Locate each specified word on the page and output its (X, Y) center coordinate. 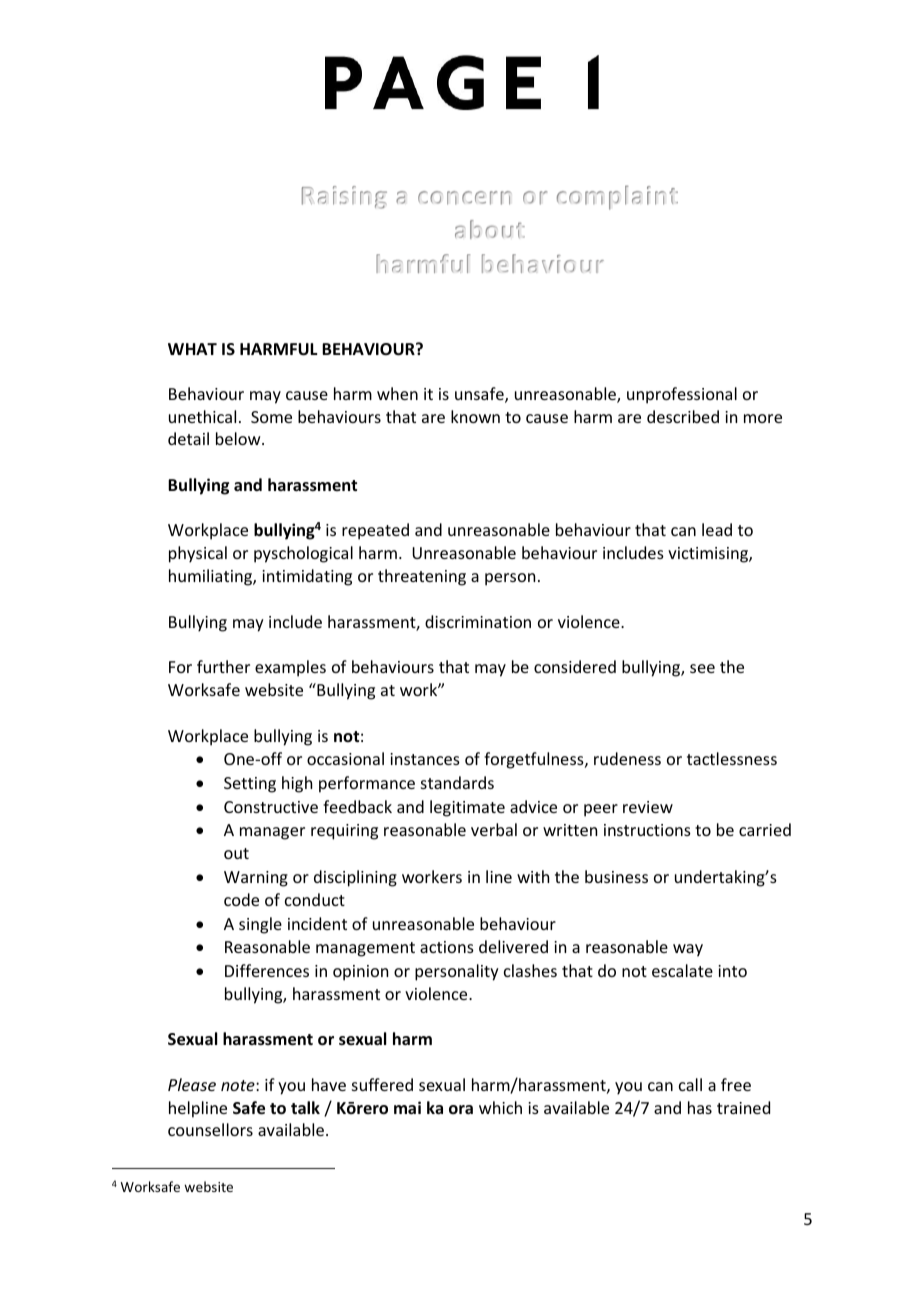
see (702, 668)
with (533, 876)
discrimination (478, 621)
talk (305, 1107)
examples (290, 668)
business (616, 876)
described (683, 416)
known (475, 416)
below (239, 438)
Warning (256, 879)
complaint (617, 197)
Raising (344, 197)
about (490, 229)
